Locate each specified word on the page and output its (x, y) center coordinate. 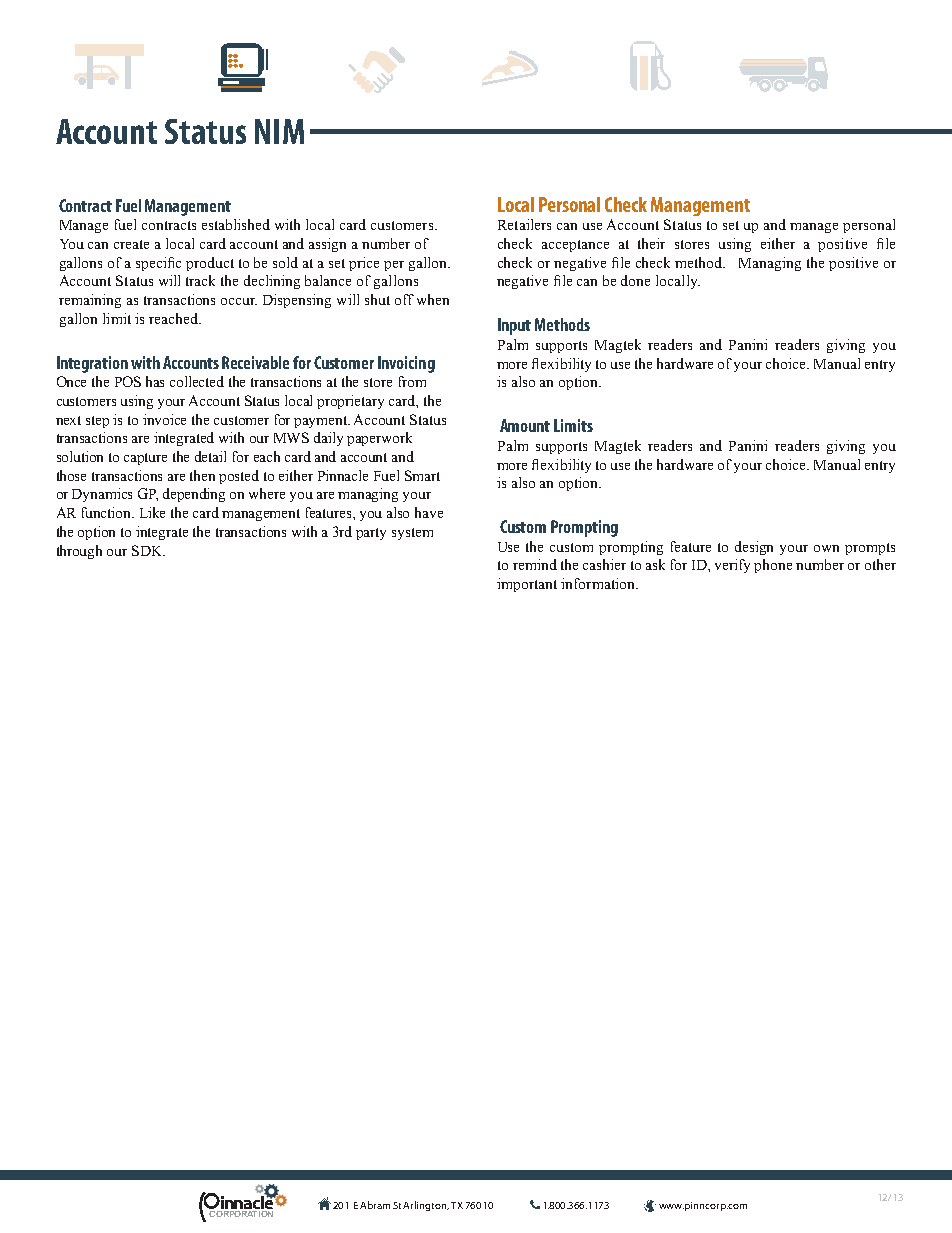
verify (732, 566)
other (880, 564)
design (754, 548)
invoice (164, 419)
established (236, 224)
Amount (525, 425)
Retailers (524, 224)
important (527, 585)
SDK (148, 550)
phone (773, 566)
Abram (375, 1205)
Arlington (426, 1206)
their (651, 243)
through (79, 552)
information (599, 583)
